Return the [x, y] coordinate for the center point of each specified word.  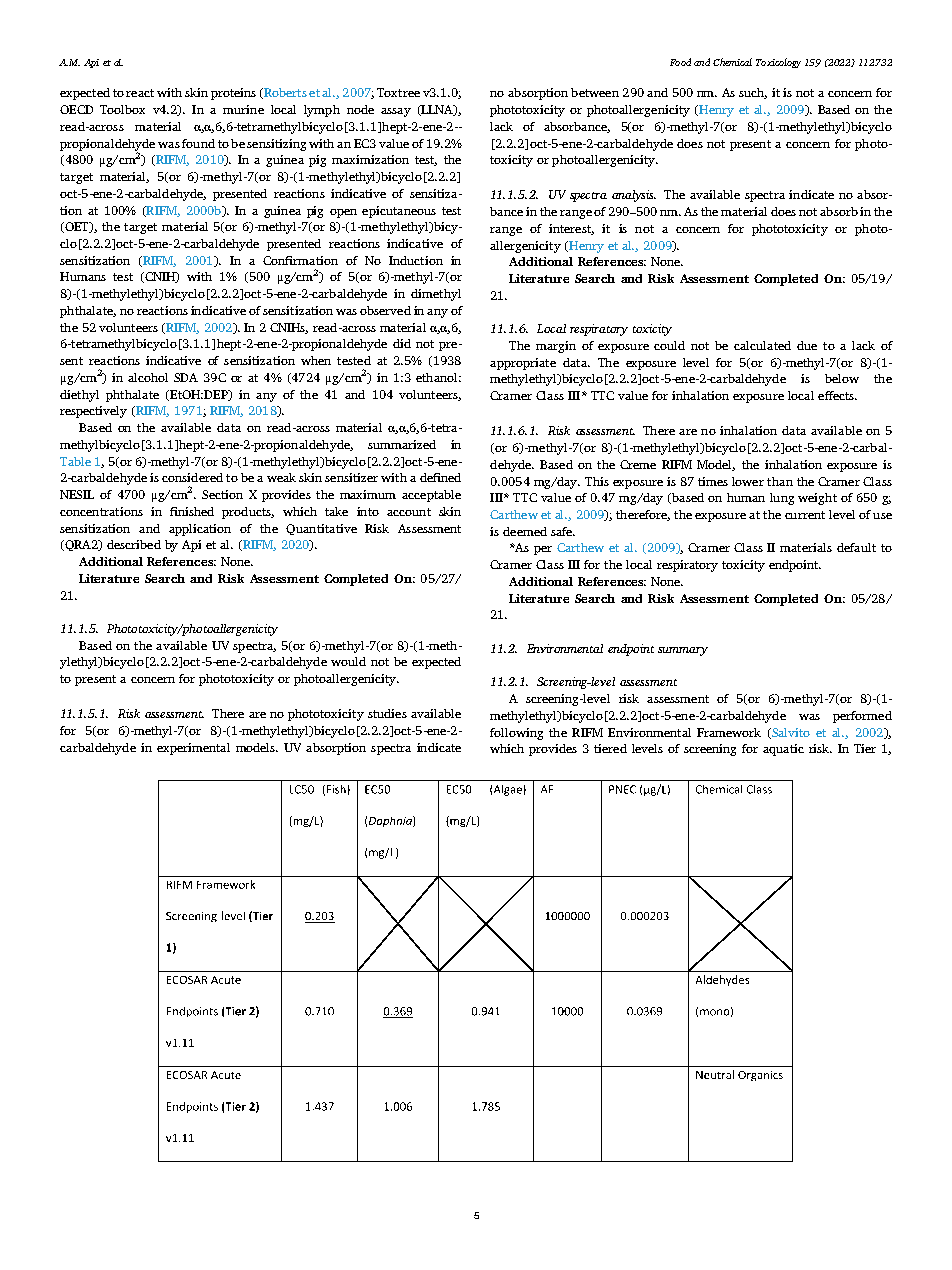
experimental [193, 749]
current [805, 515]
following [516, 734]
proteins [233, 94]
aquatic [783, 750]
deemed [525, 531]
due [807, 345]
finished [192, 511]
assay [396, 112]
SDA [186, 377]
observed [385, 310]
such [753, 93]
